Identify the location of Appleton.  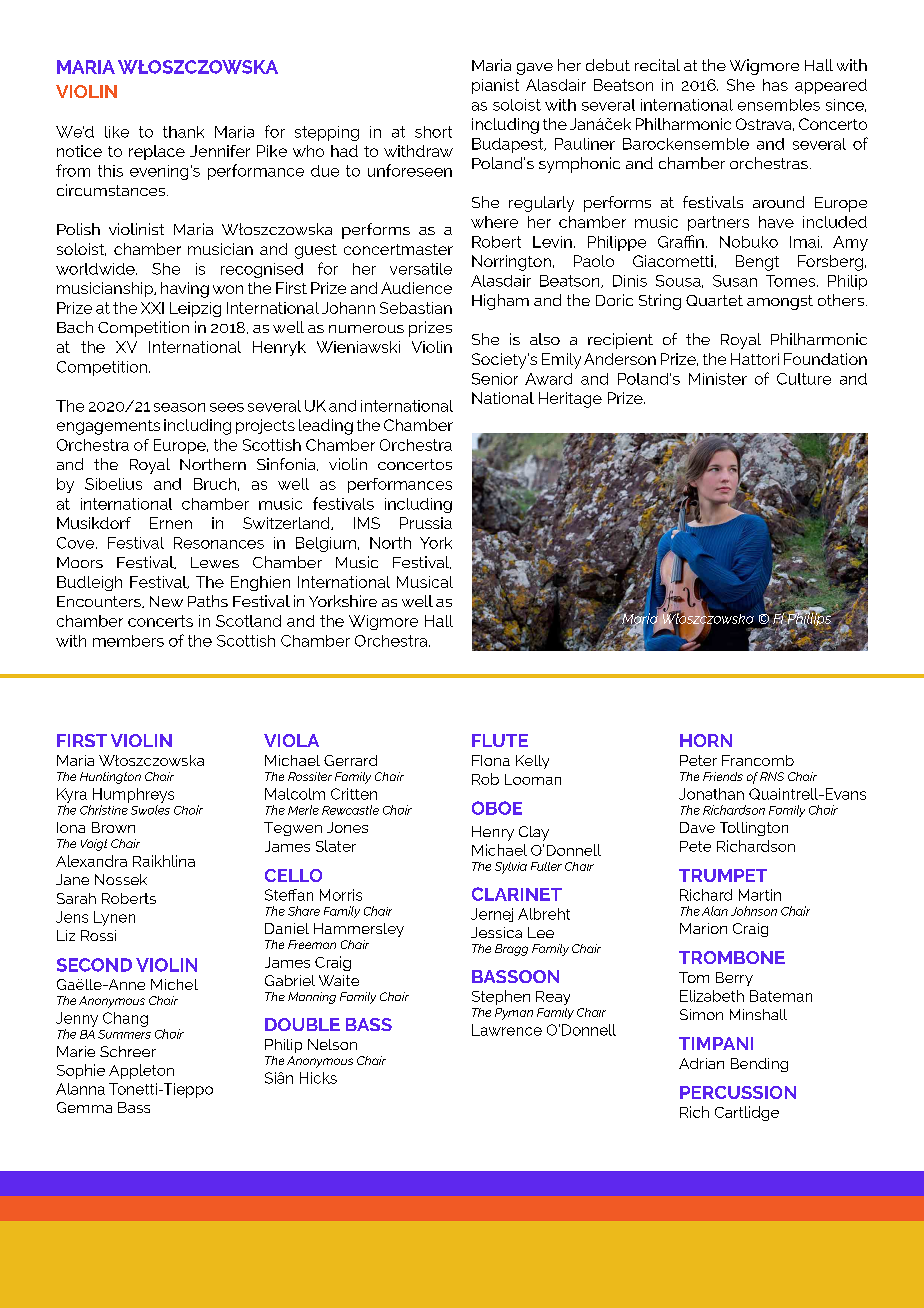
(141, 1071).
